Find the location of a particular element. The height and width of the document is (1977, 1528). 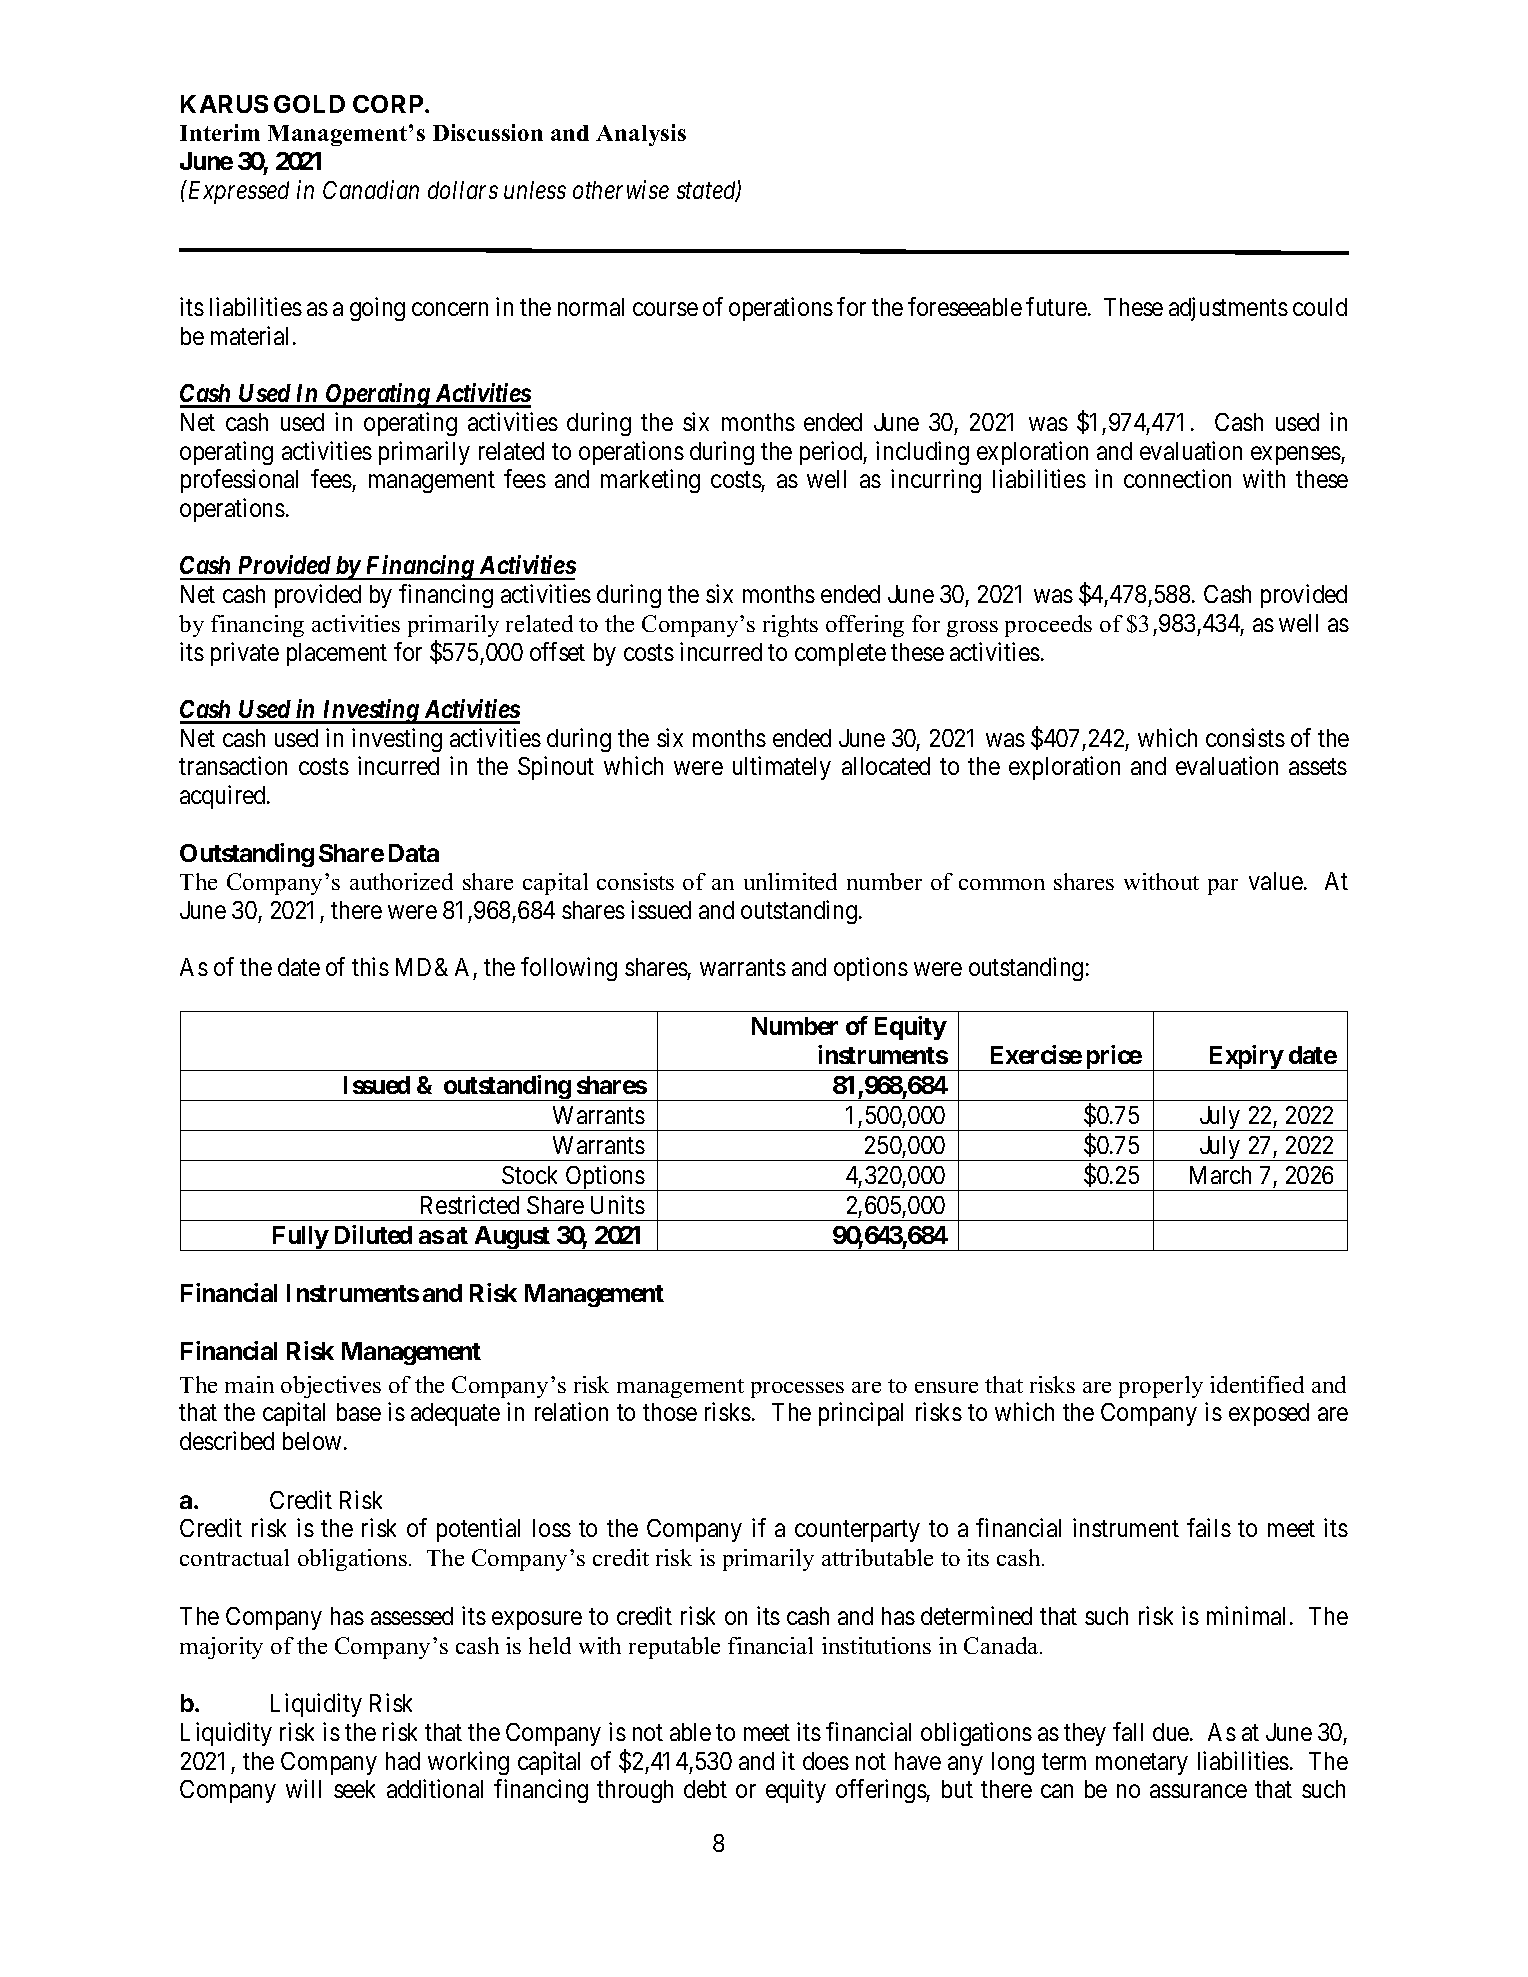

Canadian is located at coordinates (371, 189).
